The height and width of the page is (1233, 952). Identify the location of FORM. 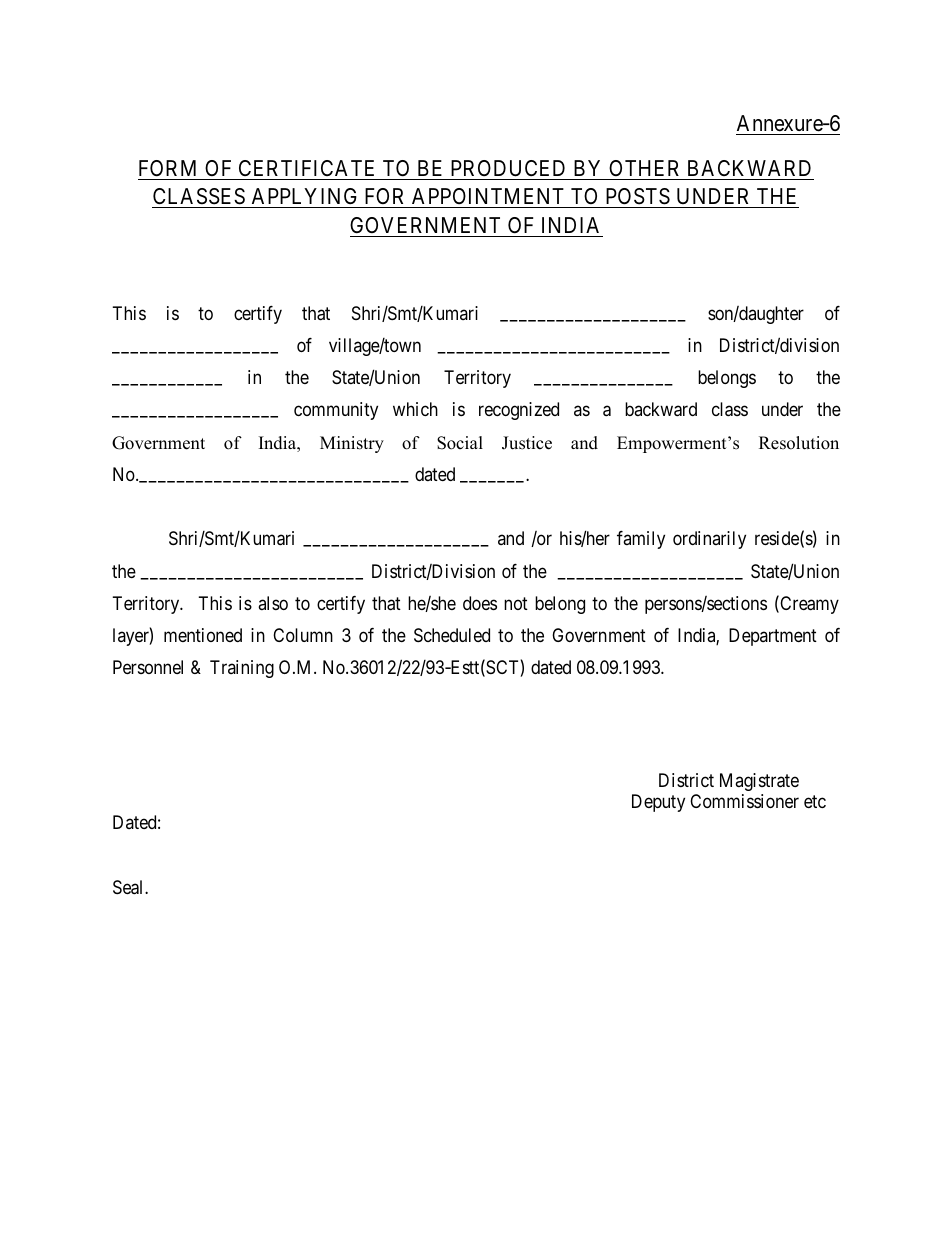
(167, 168).
